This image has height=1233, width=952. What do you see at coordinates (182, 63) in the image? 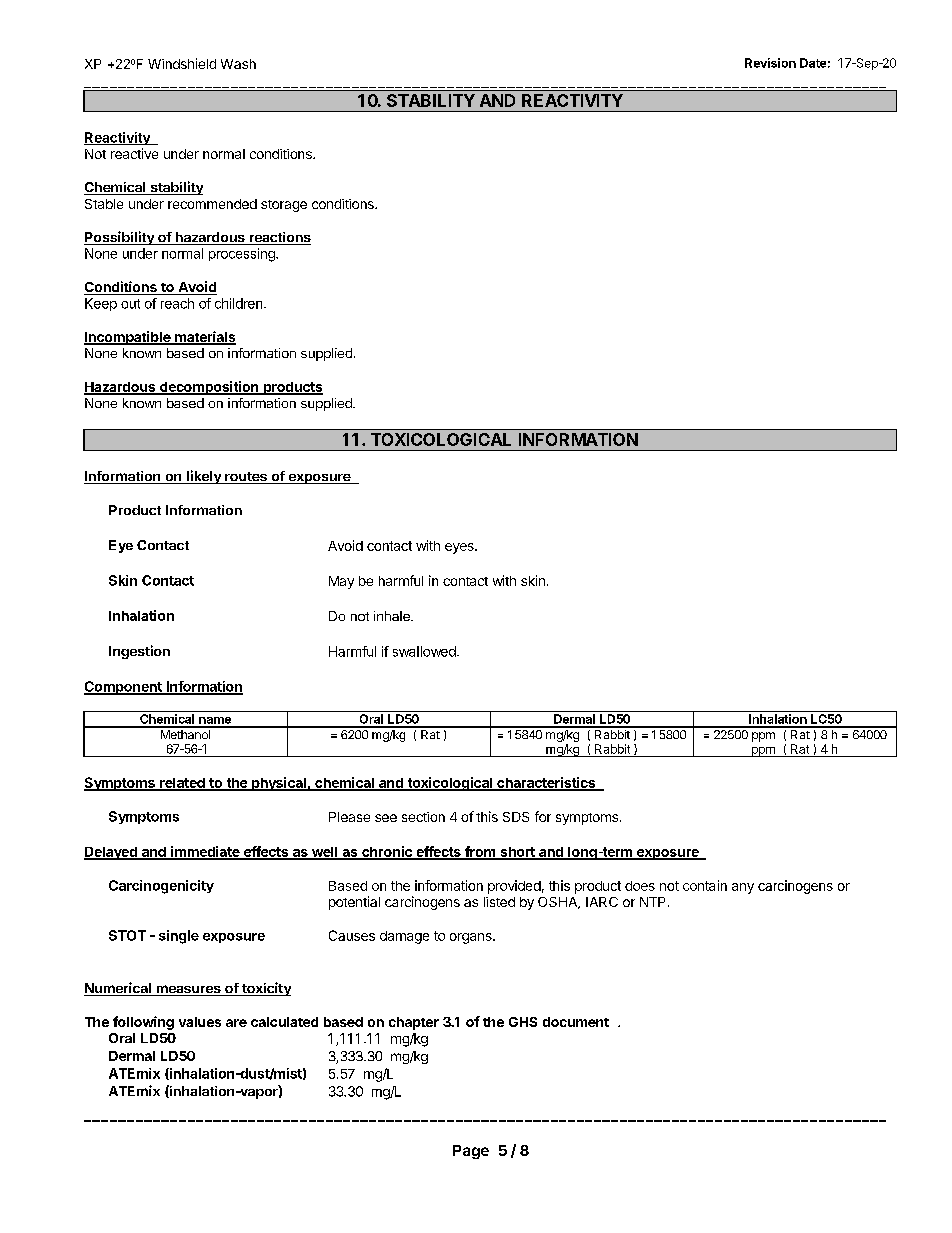
I see `Windshield` at bounding box center [182, 63].
